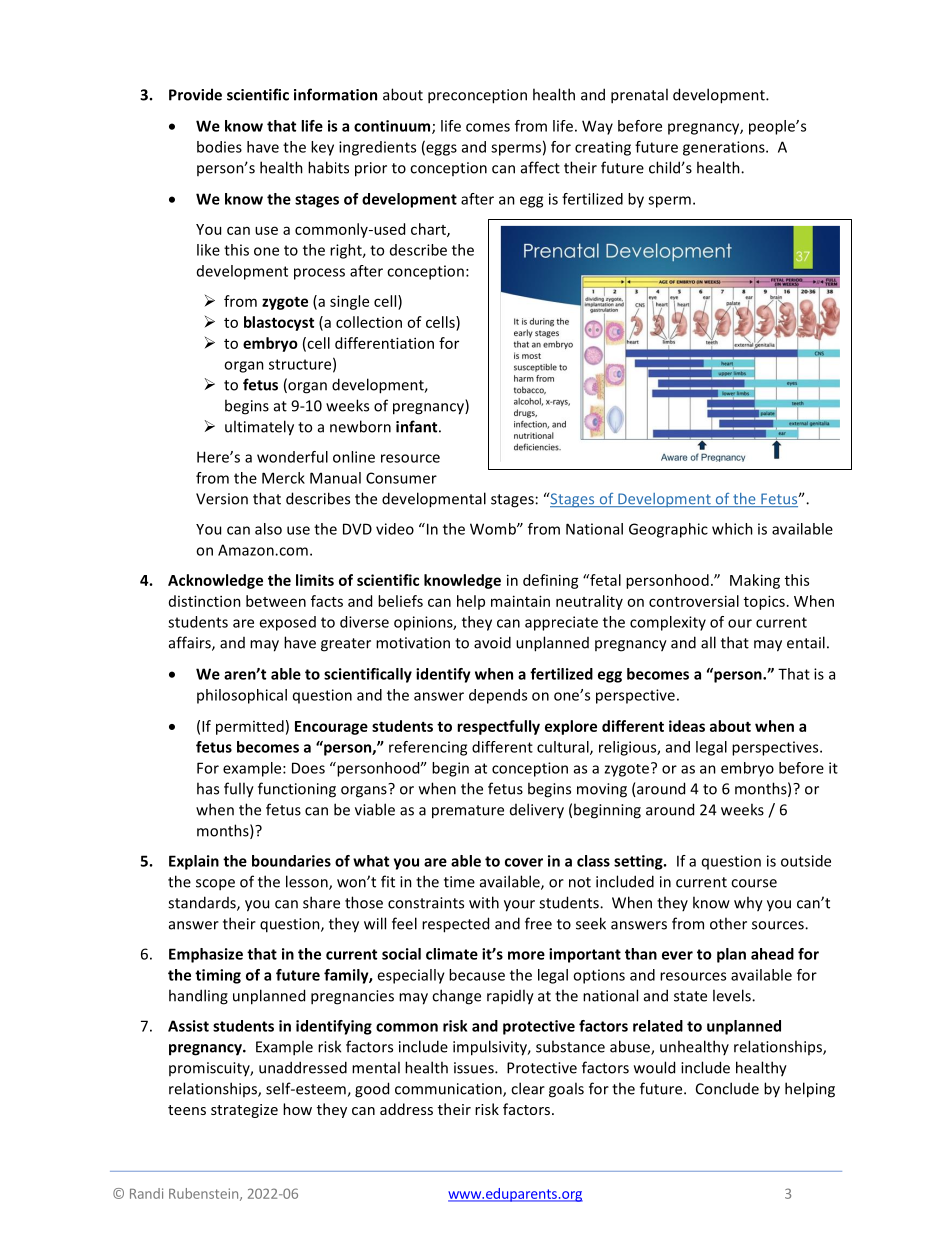 This image has width=952, height=1233. Describe the element at coordinates (694, 601) in the image. I see `controversial` at that location.
